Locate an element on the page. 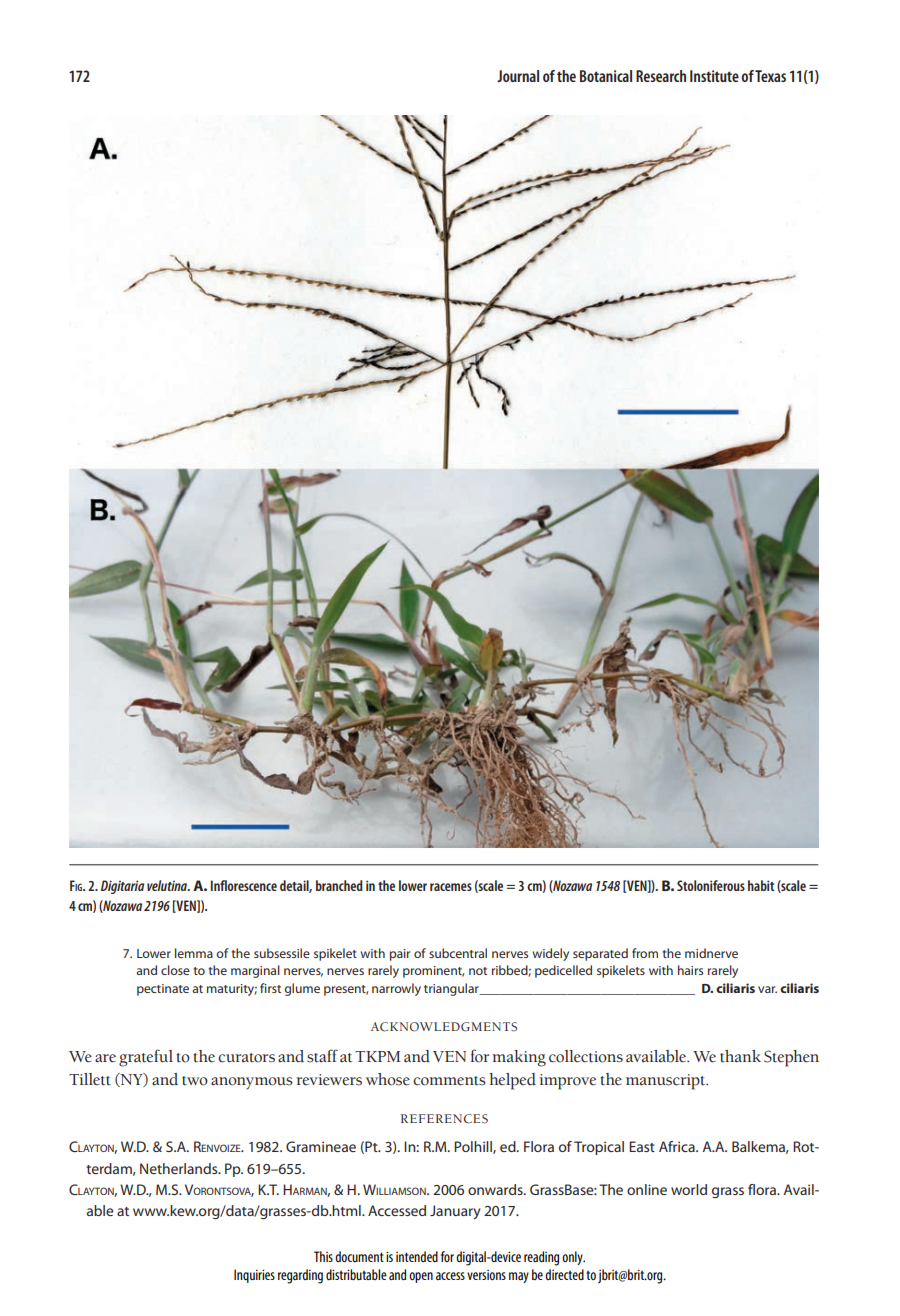 The height and width of the document is (1316, 900). Institute is located at coordinates (714, 76).
